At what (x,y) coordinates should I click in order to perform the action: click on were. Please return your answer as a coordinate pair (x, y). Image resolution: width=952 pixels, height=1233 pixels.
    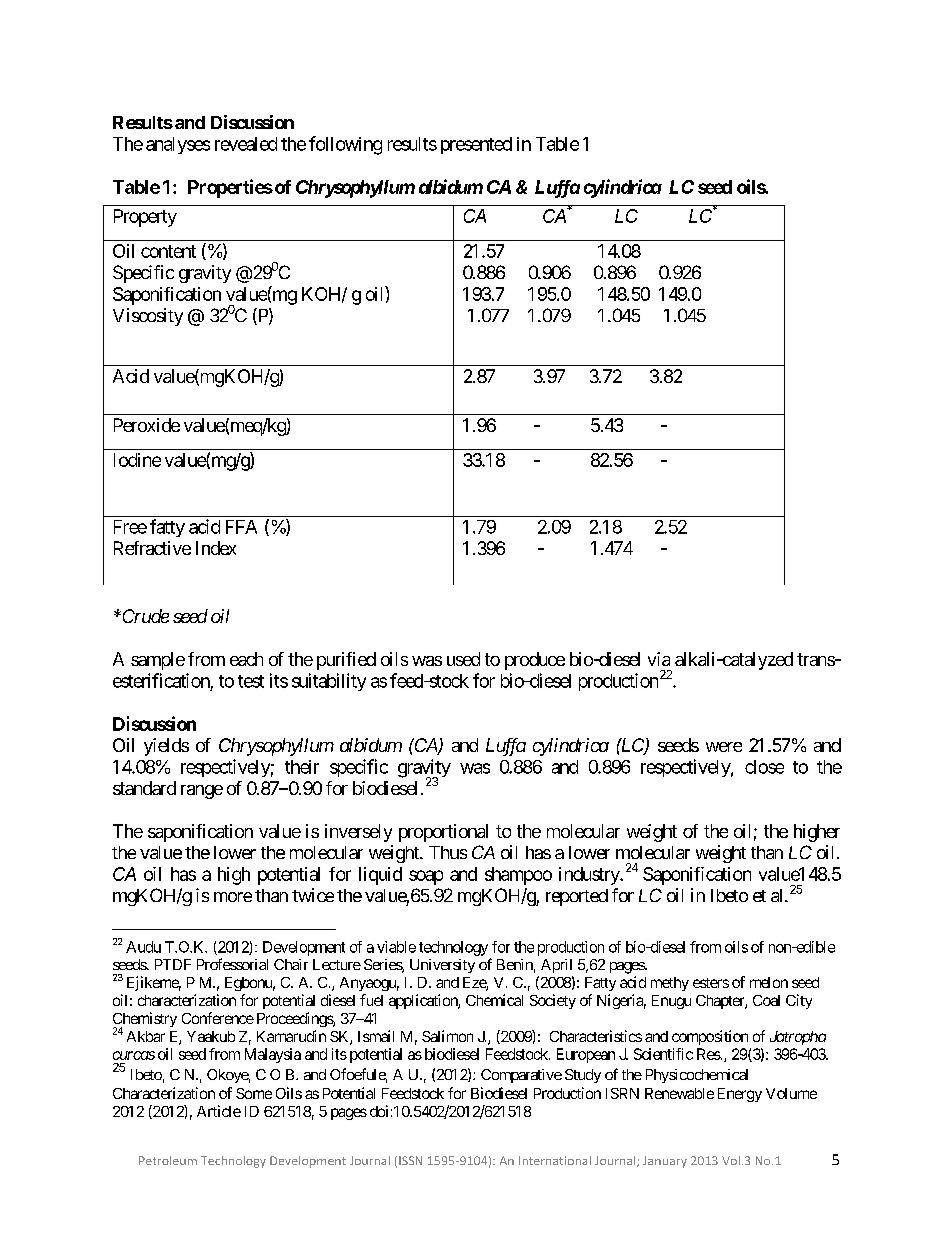
    Looking at the image, I should click on (724, 747).
